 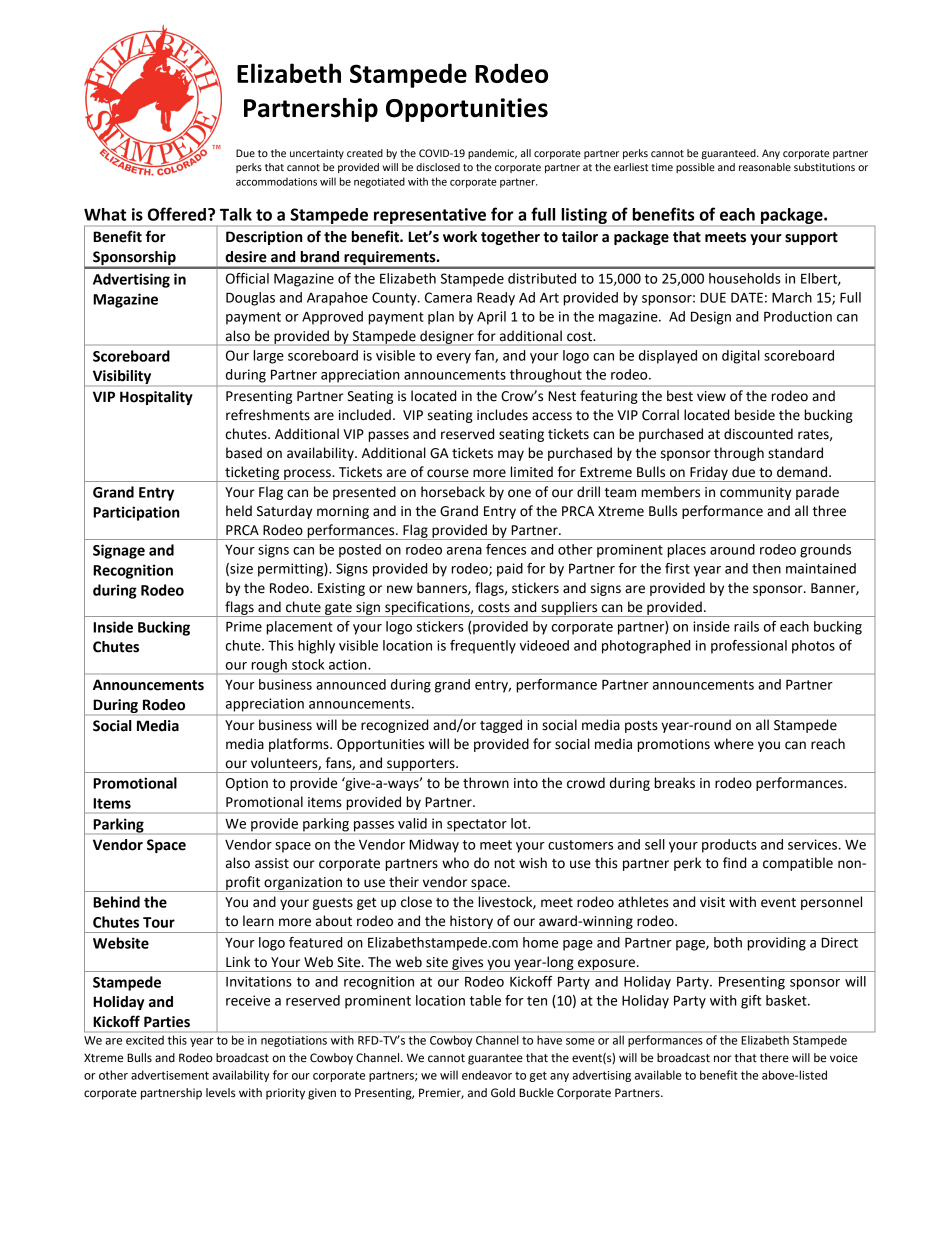 What do you see at coordinates (448, 473) in the screenshot?
I see `course` at bounding box center [448, 473].
